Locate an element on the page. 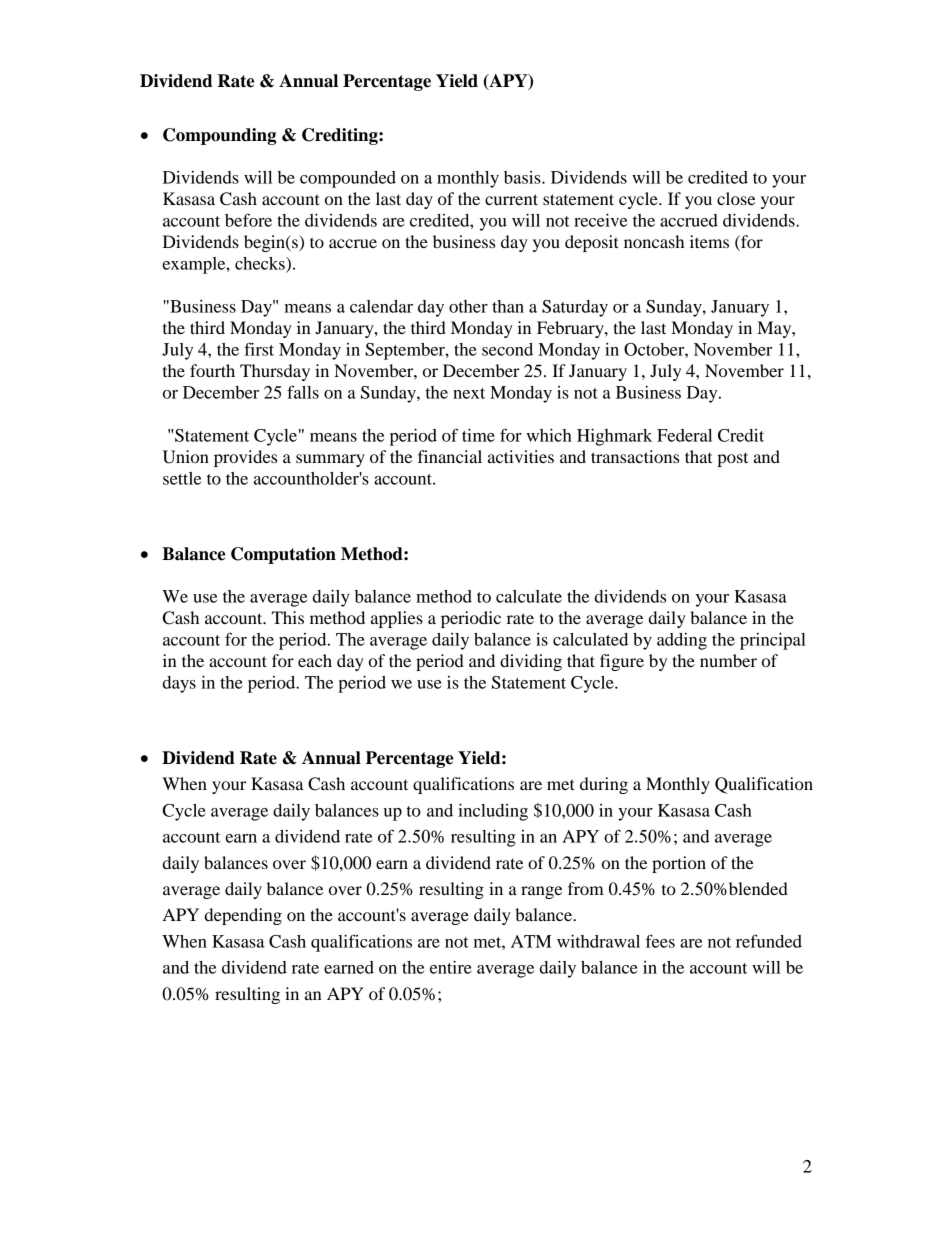 Image resolution: width=952 pixels, height=1233 pixels. basis is located at coordinates (523, 177).
